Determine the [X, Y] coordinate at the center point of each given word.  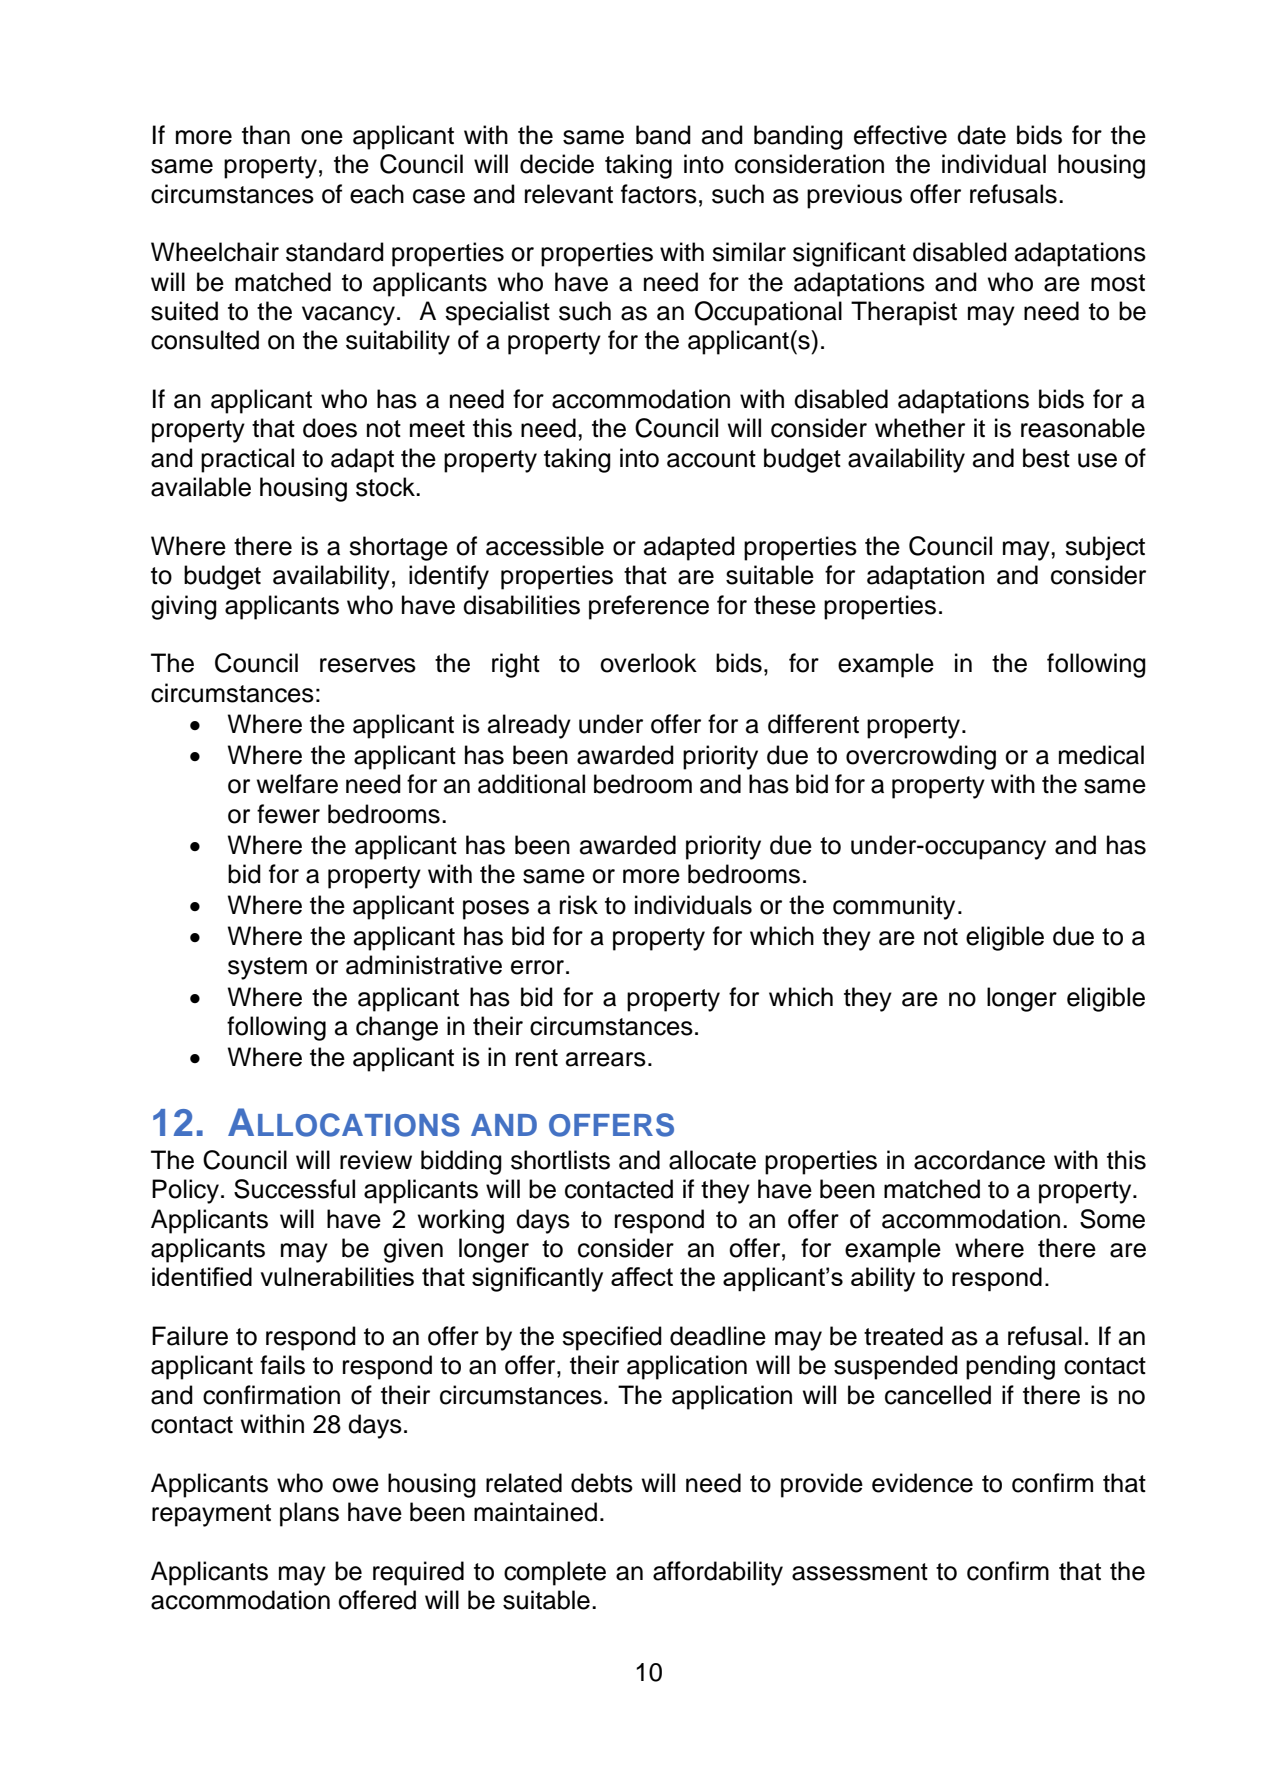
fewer [288, 814]
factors [659, 194]
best [1046, 458]
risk [579, 905]
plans [309, 1514]
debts [602, 1483]
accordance [979, 1160]
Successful [294, 1189]
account [711, 459]
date [981, 135]
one [322, 137]
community [894, 907]
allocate [712, 1160]
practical [247, 460]
